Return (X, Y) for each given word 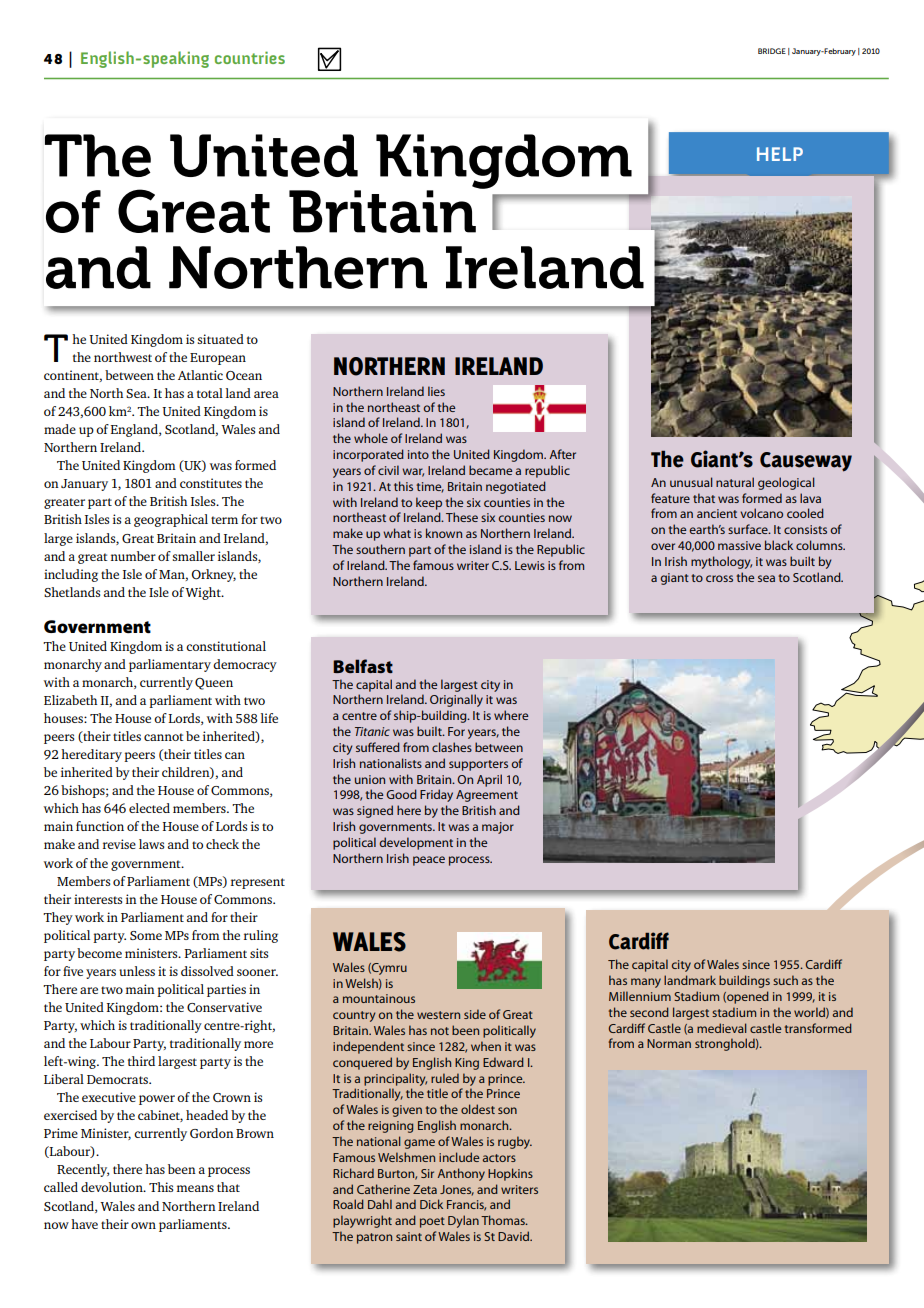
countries (250, 57)
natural (735, 482)
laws (151, 844)
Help (780, 154)
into (418, 454)
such (785, 980)
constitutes (211, 483)
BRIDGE (772, 51)
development (416, 843)
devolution (113, 1187)
